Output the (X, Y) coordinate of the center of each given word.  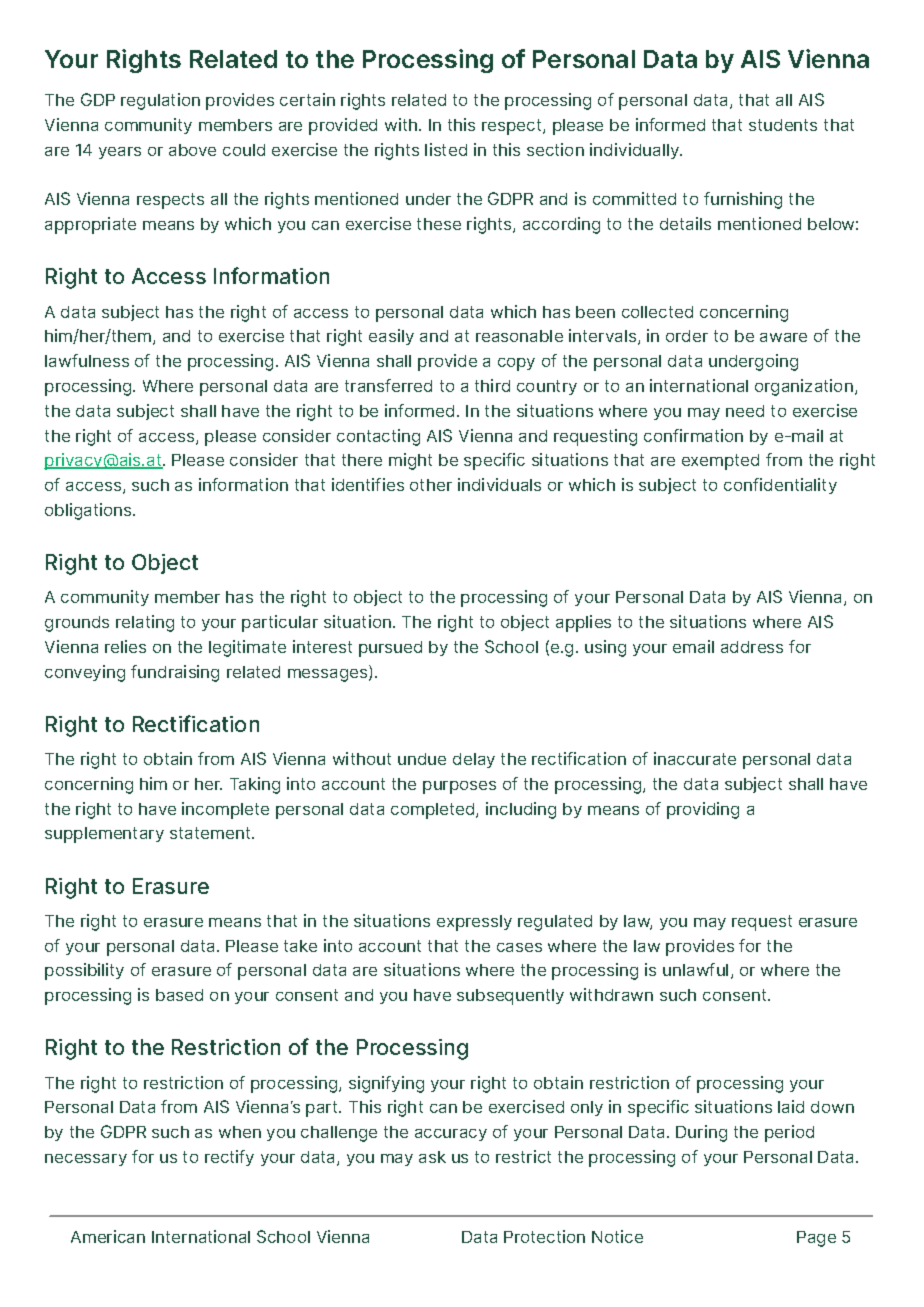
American (108, 1236)
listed (446, 149)
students (783, 125)
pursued (390, 649)
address (752, 647)
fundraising (175, 673)
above (192, 150)
